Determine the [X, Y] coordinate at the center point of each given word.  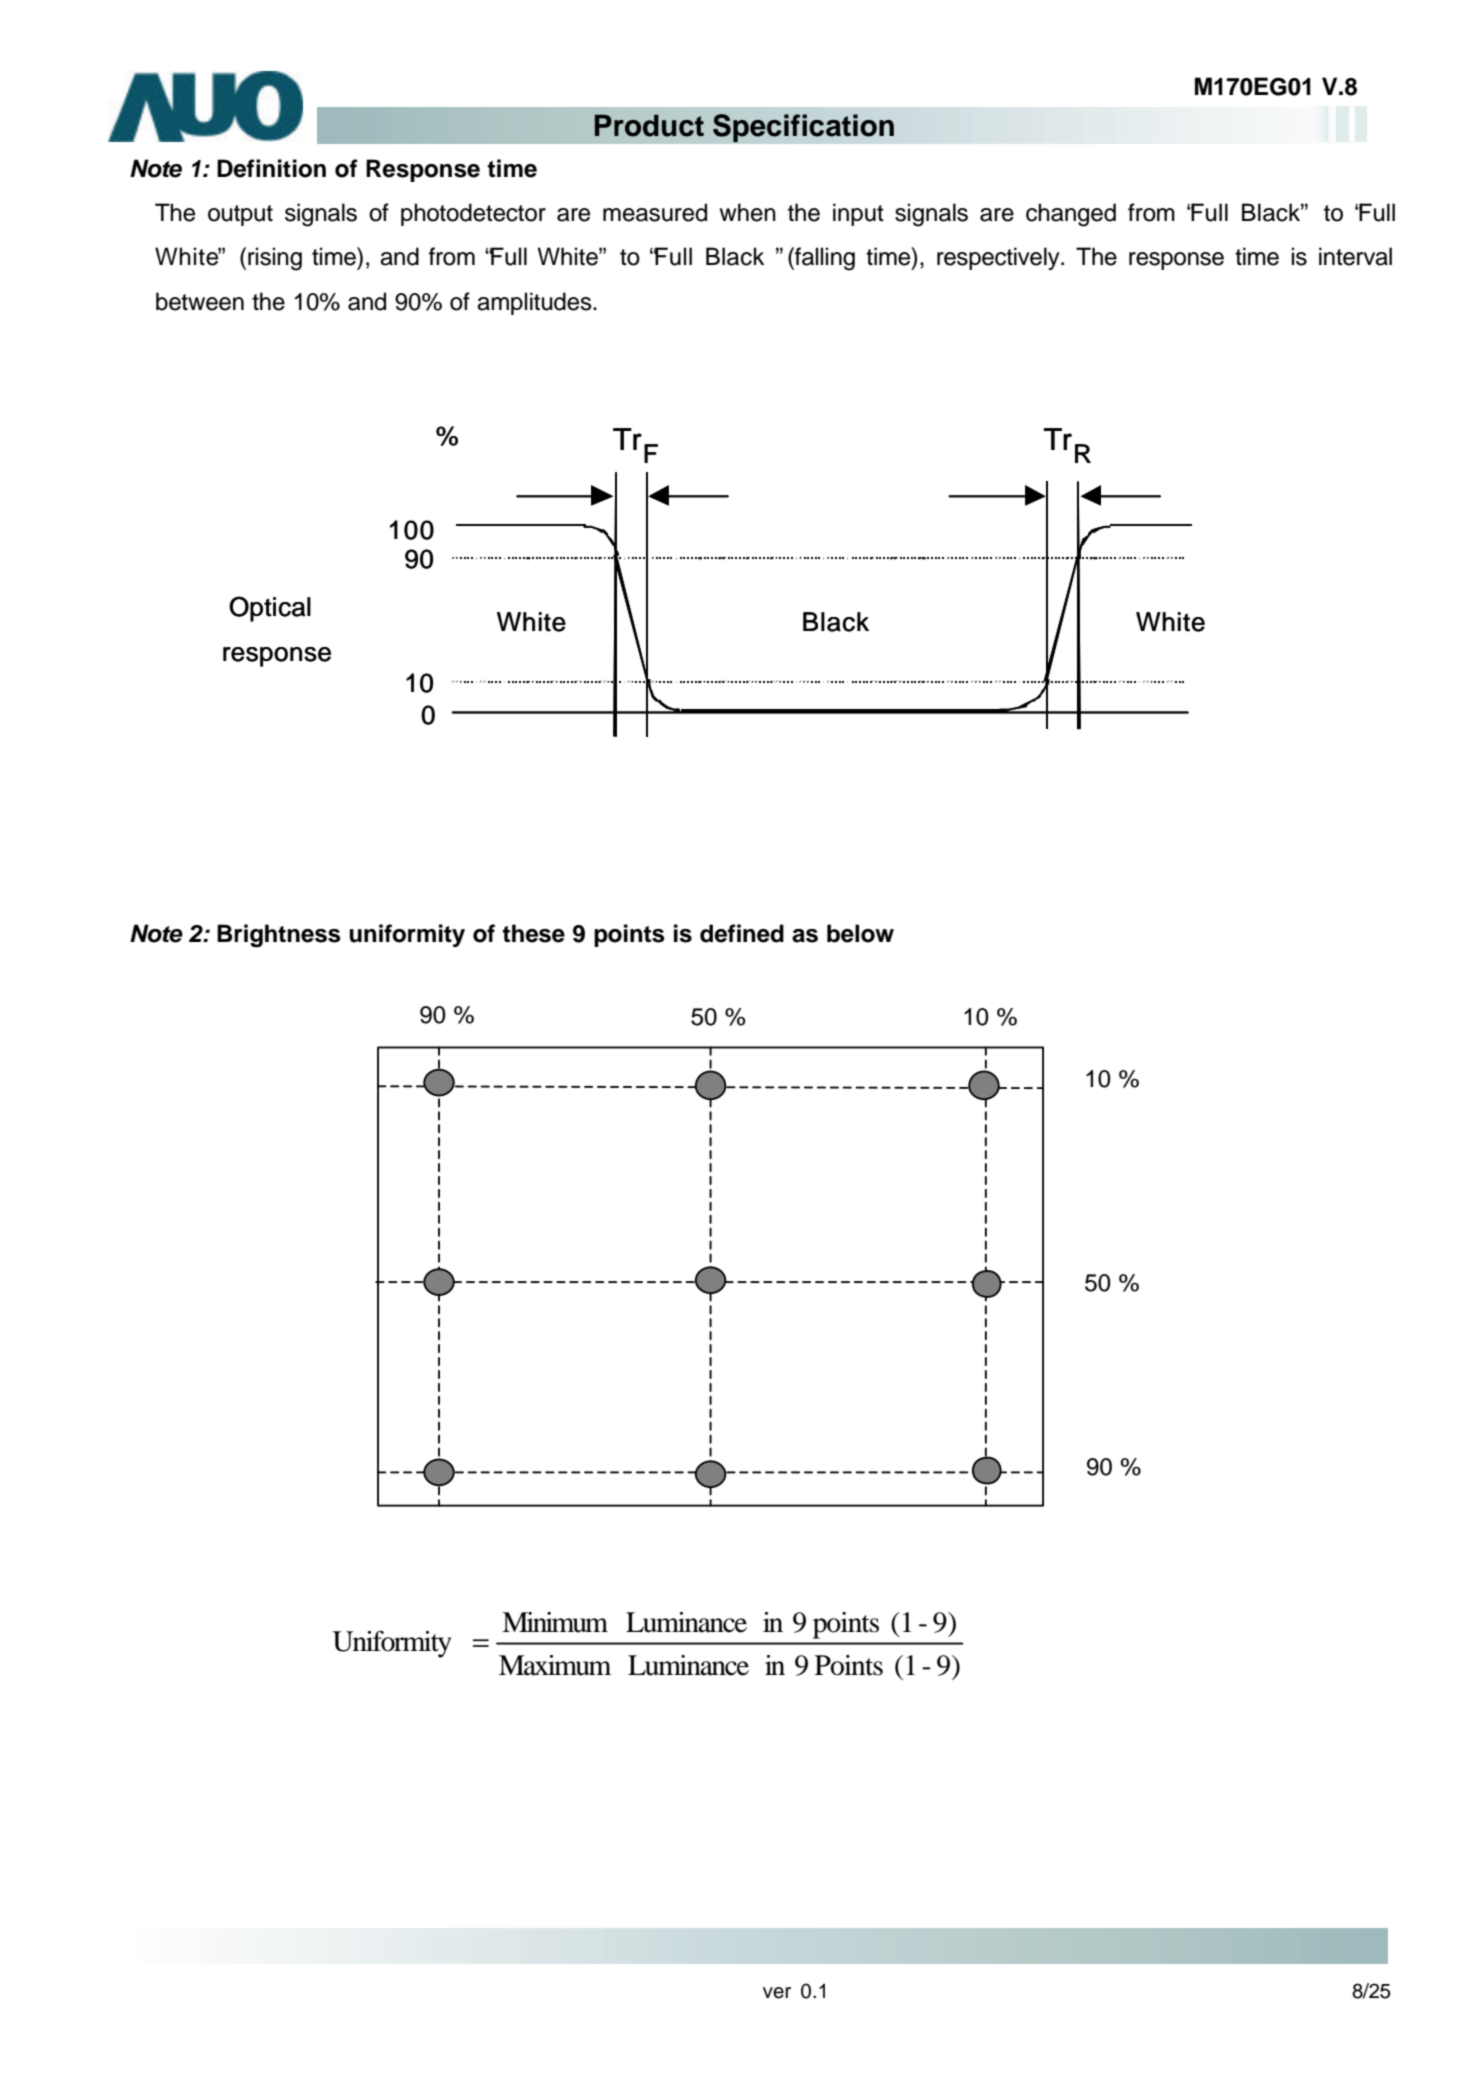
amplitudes [535, 303]
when [748, 212]
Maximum [555, 1665]
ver [777, 1993]
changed [1071, 215]
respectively [999, 258]
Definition [271, 168]
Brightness [279, 936]
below [860, 933]
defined [742, 933]
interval [1355, 256]
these [533, 933]
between [200, 301]
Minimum [555, 1622]
